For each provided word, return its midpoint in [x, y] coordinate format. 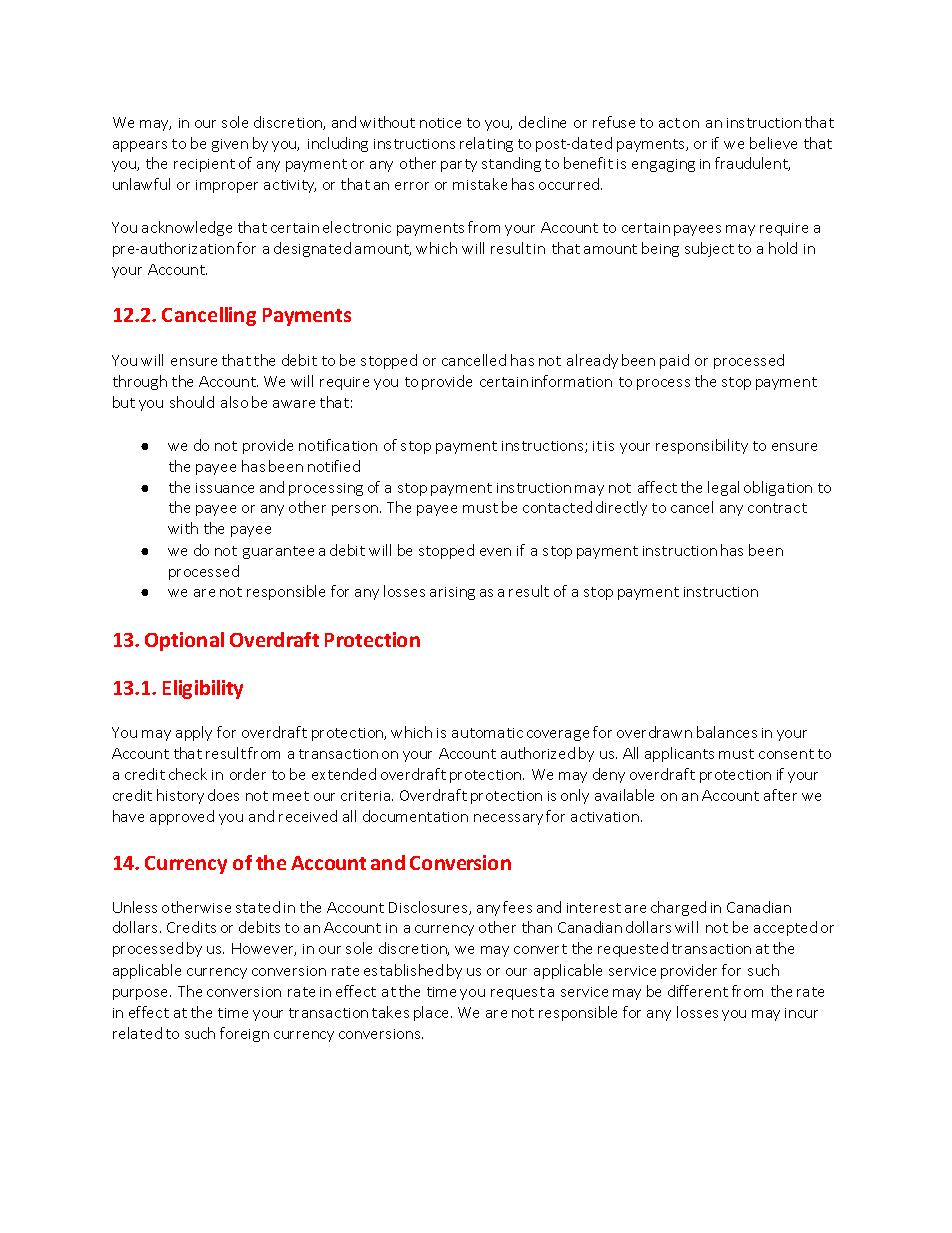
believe [773, 143]
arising [452, 593]
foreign [244, 1034]
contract [777, 508]
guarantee [278, 552]
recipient [204, 165]
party [459, 165]
